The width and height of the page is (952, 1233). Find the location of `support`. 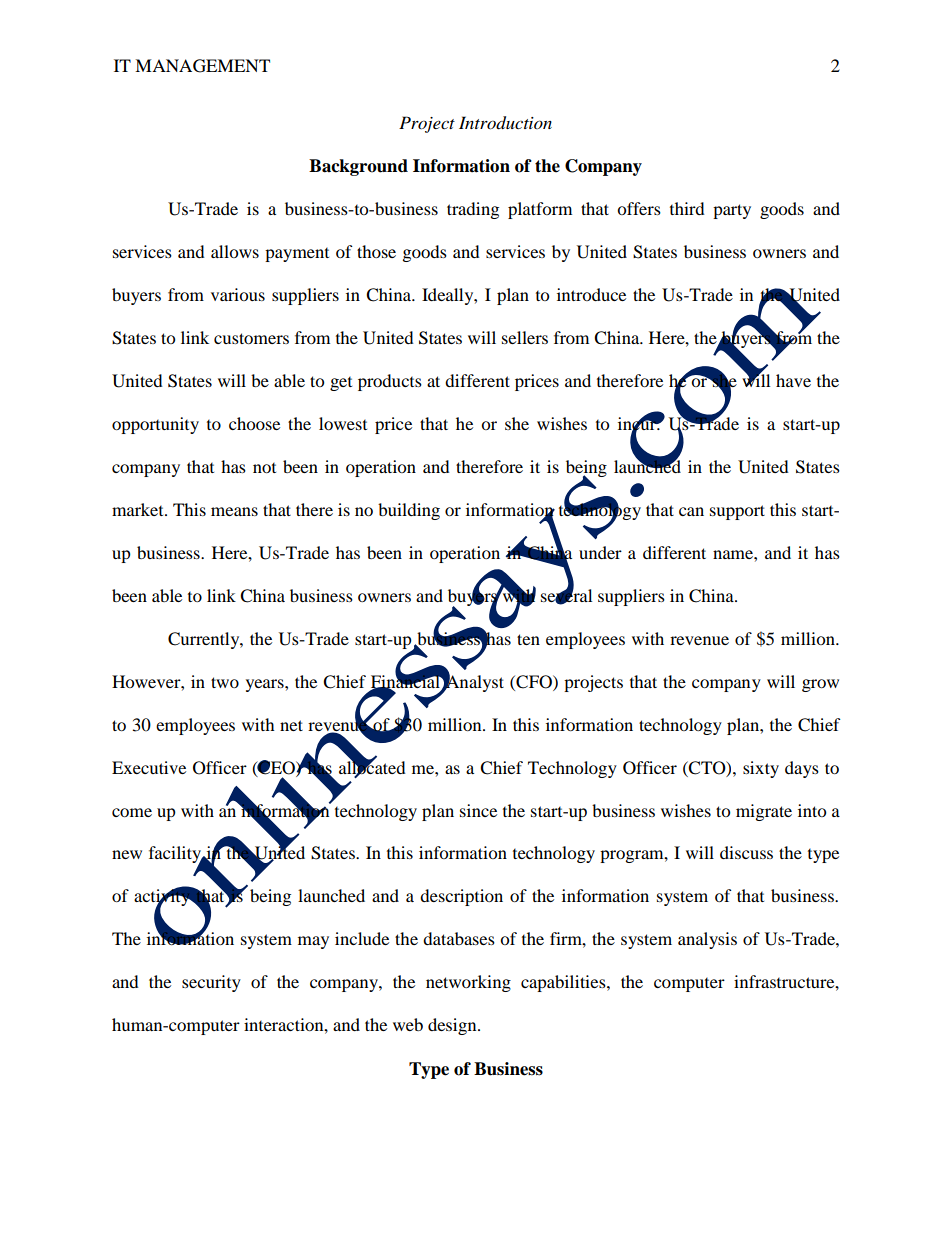

support is located at coordinates (737, 512).
